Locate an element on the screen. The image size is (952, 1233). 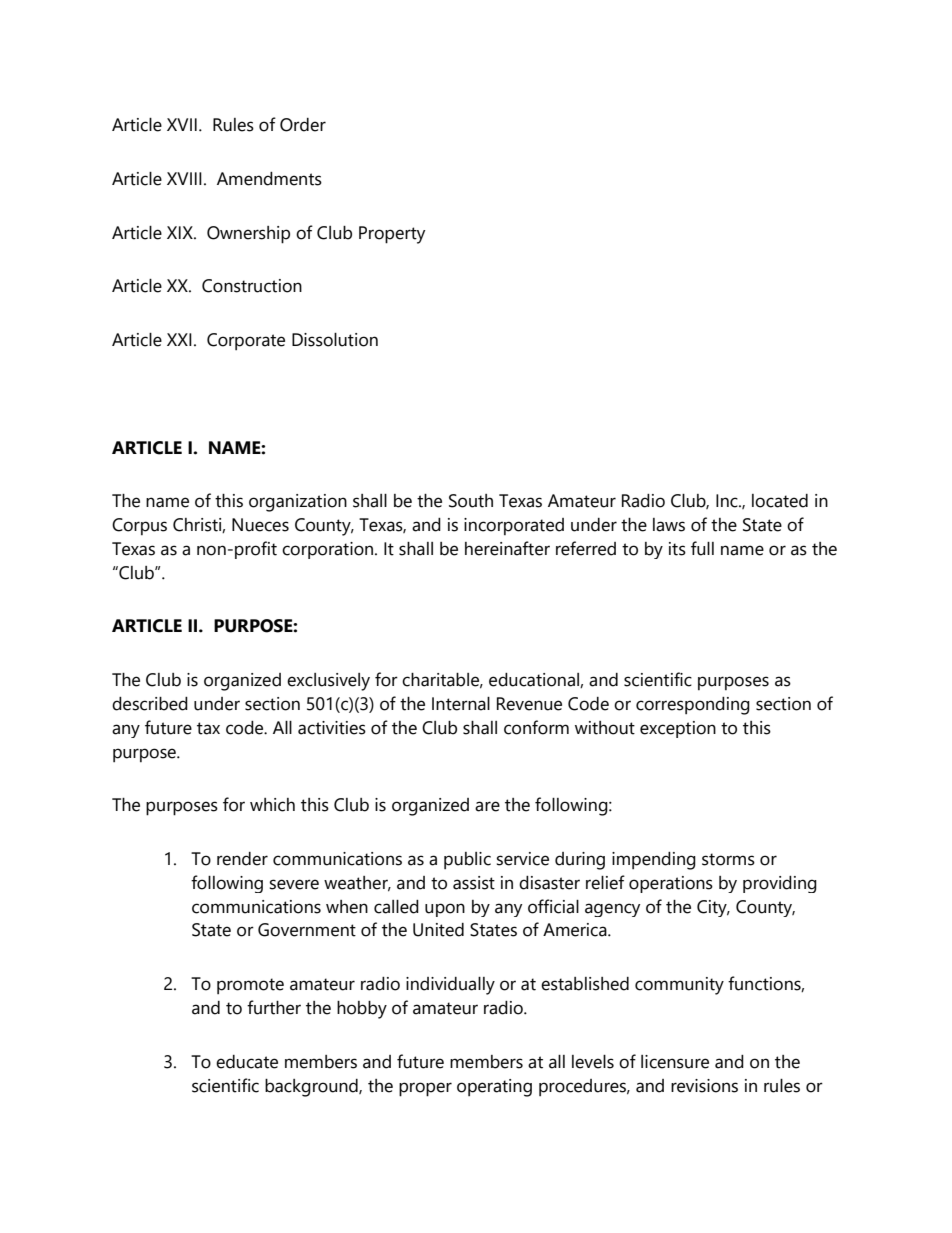
Corpus is located at coordinates (139, 526).
